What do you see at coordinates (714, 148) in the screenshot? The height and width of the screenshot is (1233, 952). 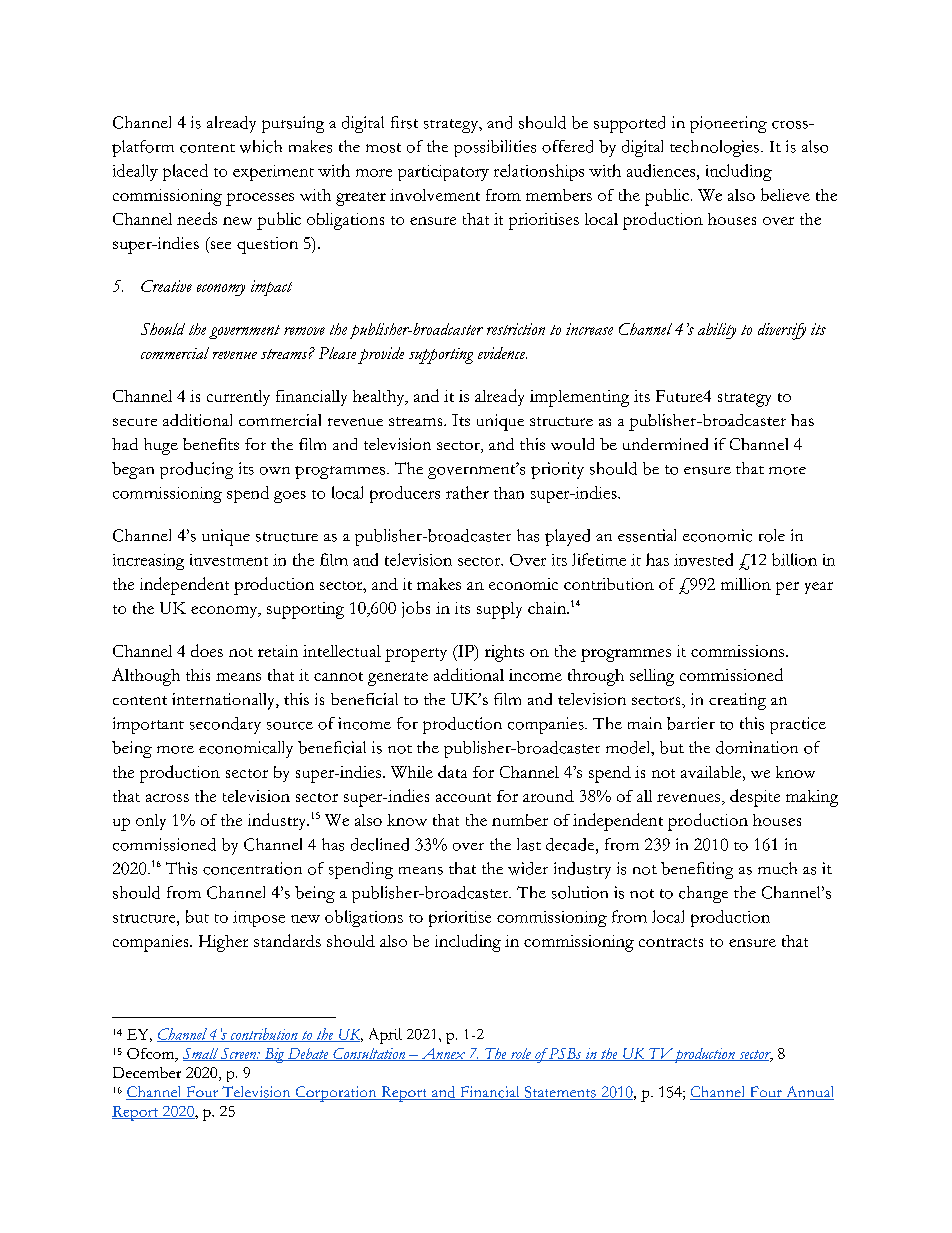 I see `technologies` at bounding box center [714, 148].
